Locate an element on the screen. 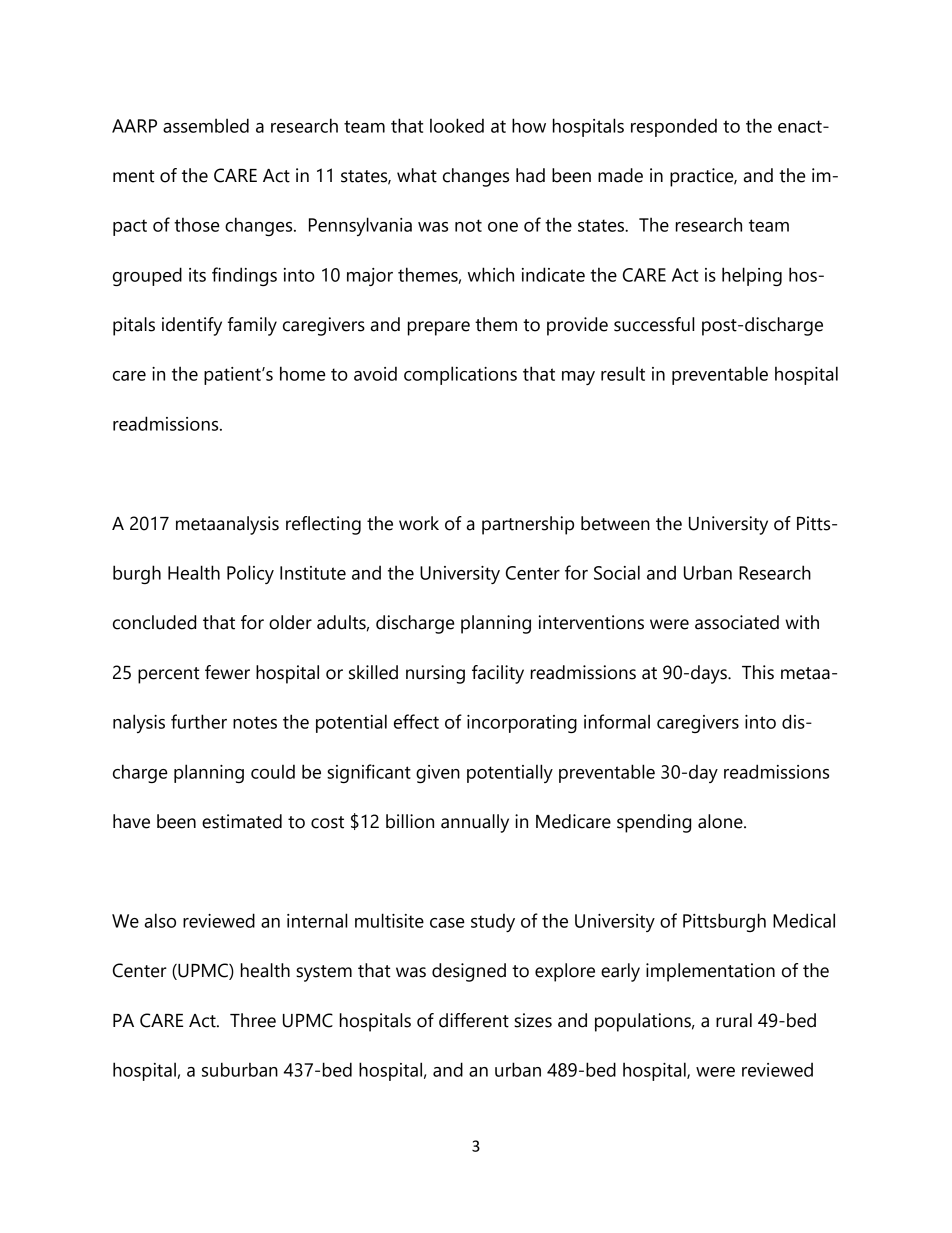 The height and width of the screenshot is (1233, 952). work is located at coordinates (419, 523).
